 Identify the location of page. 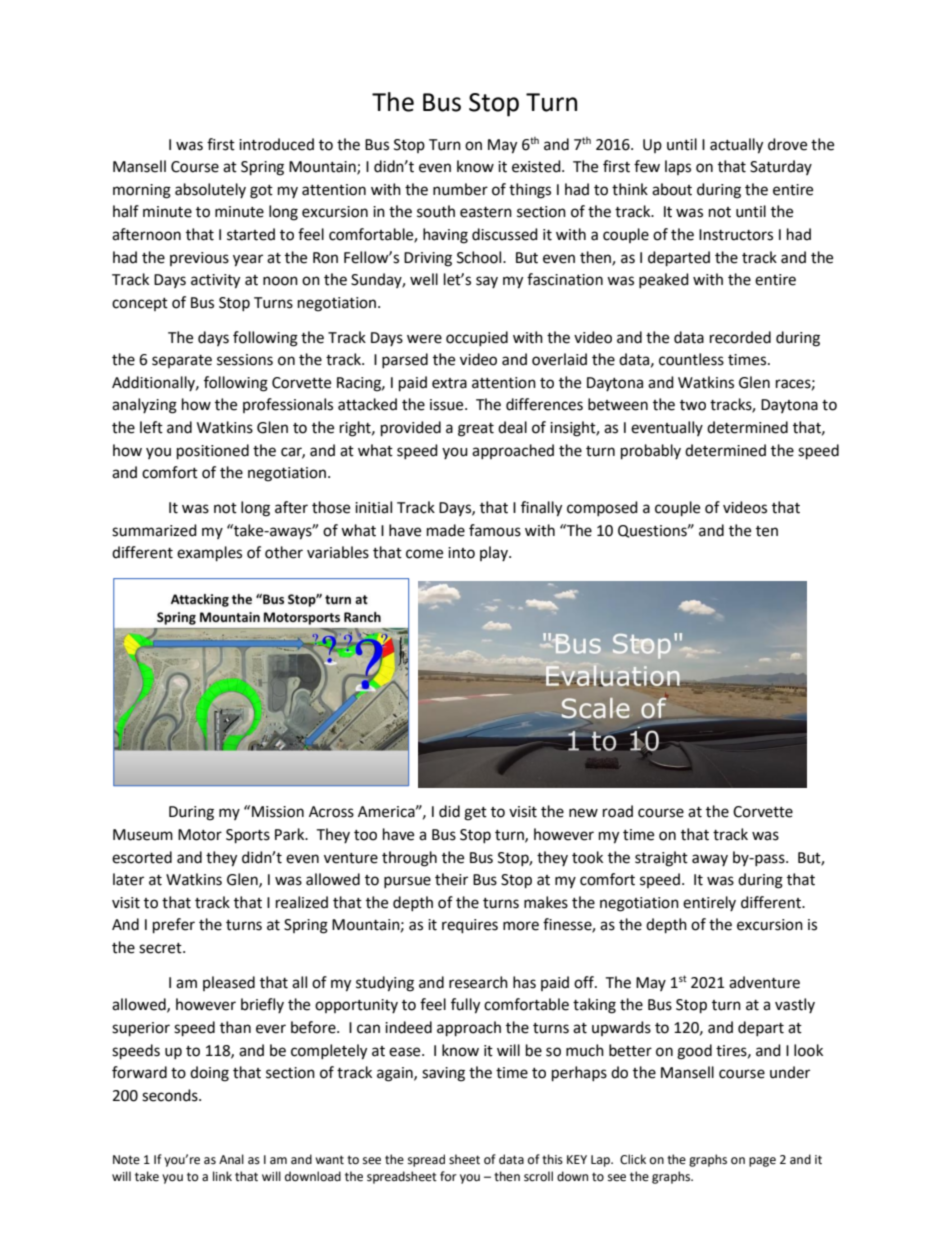
(762, 1162).
